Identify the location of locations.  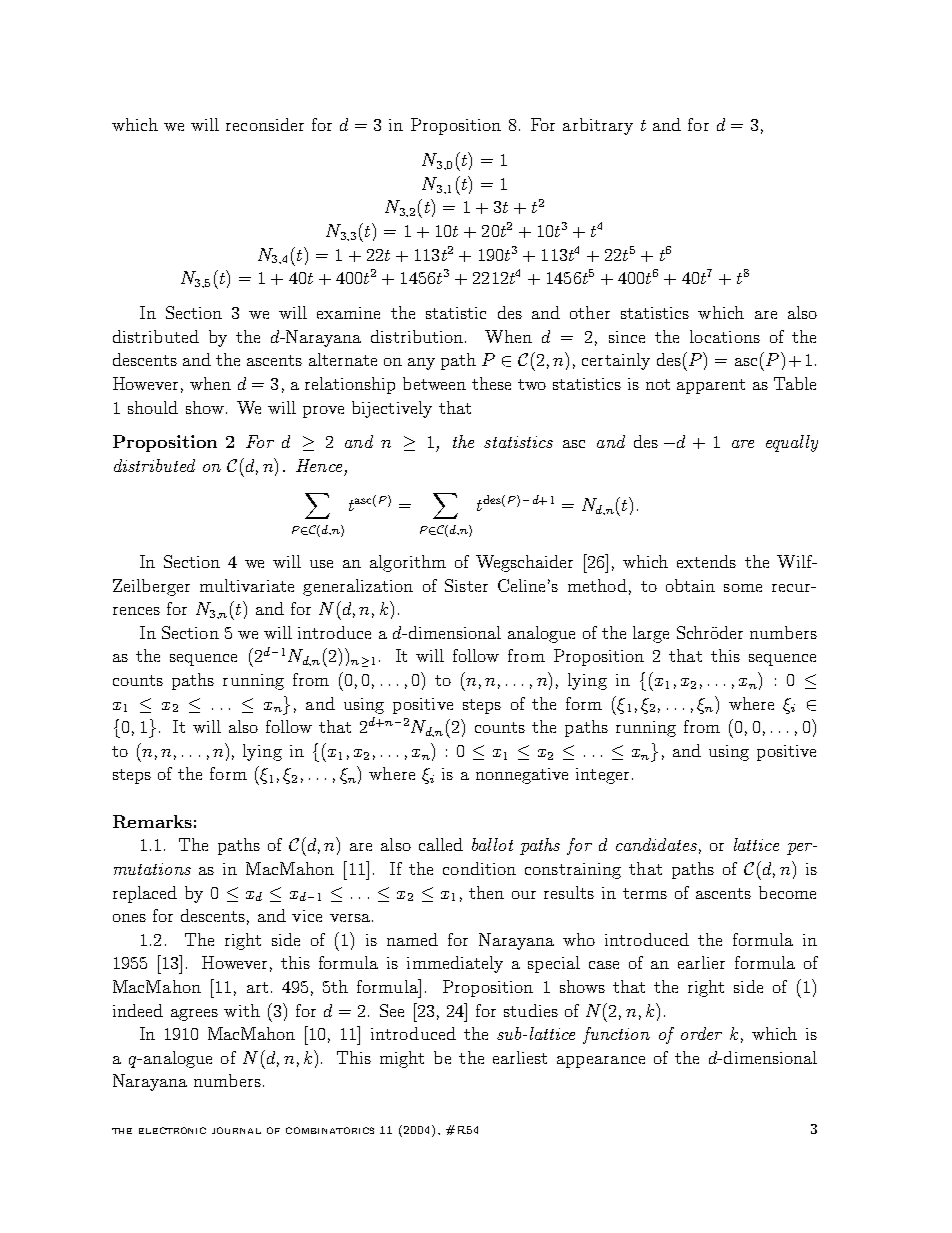
(725, 336).
